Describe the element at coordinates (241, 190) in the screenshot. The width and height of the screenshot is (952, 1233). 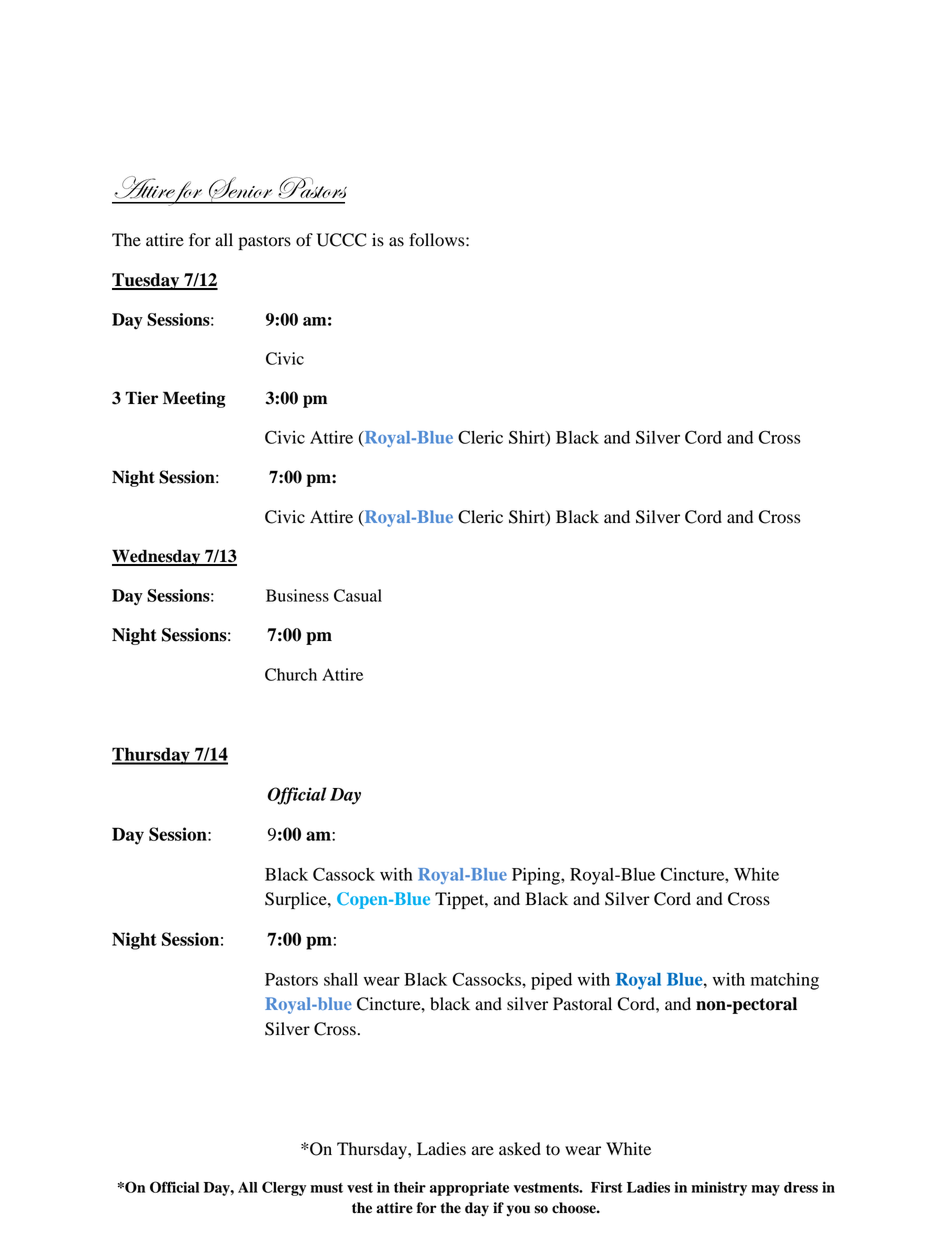
I see `Senior` at that location.
